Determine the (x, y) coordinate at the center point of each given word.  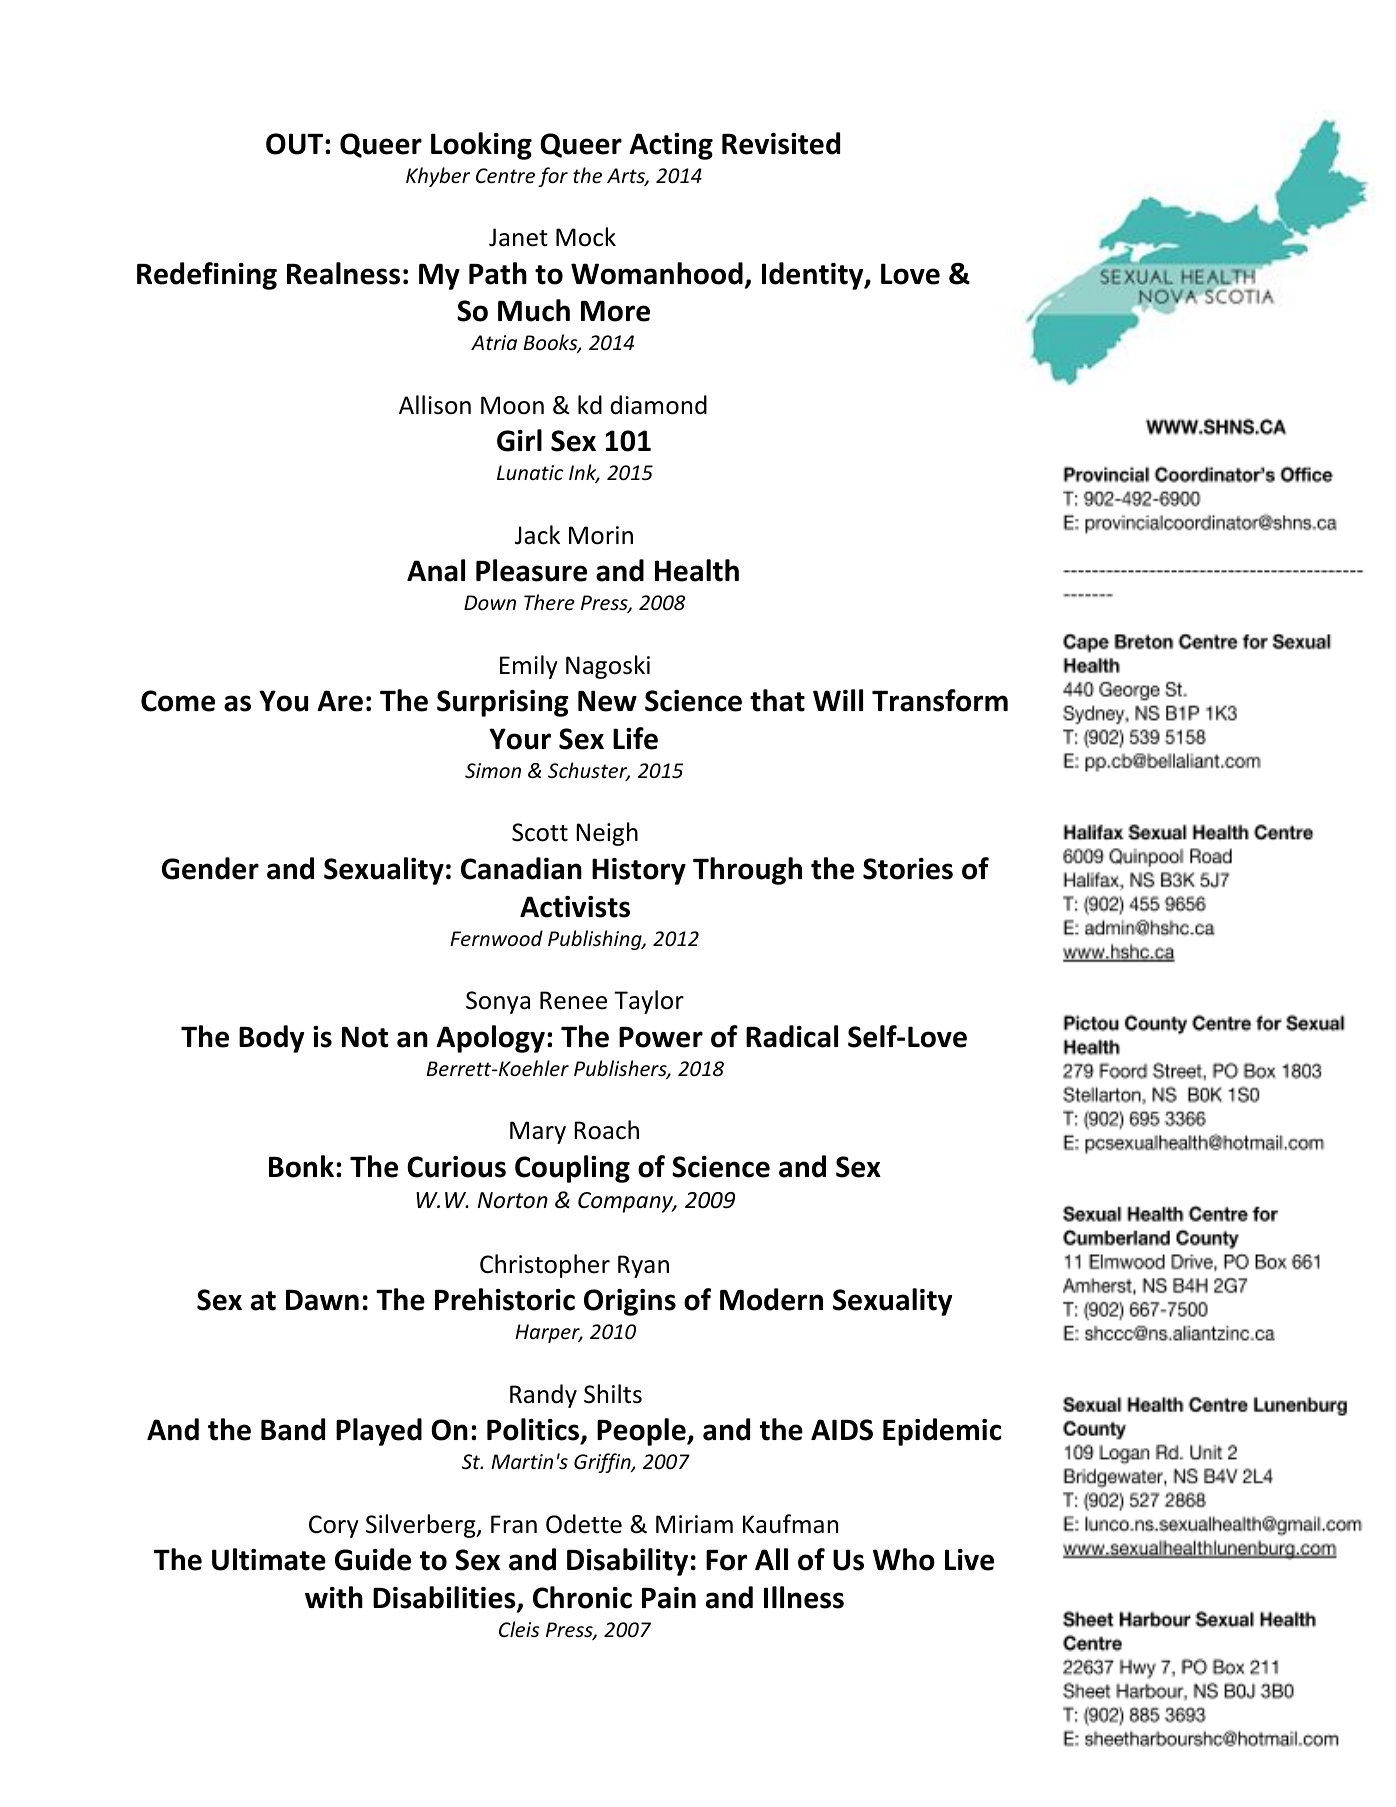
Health (697, 570)
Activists (575, 907)
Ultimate (269, 1559)
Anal (436, 570)
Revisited (781, 143)
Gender (210, 868)
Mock (586, 237)
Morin (601, 535)
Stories (908, 869)
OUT (296, 144)
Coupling (572, 1169)
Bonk (301, 1166)
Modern (771, 1299)
